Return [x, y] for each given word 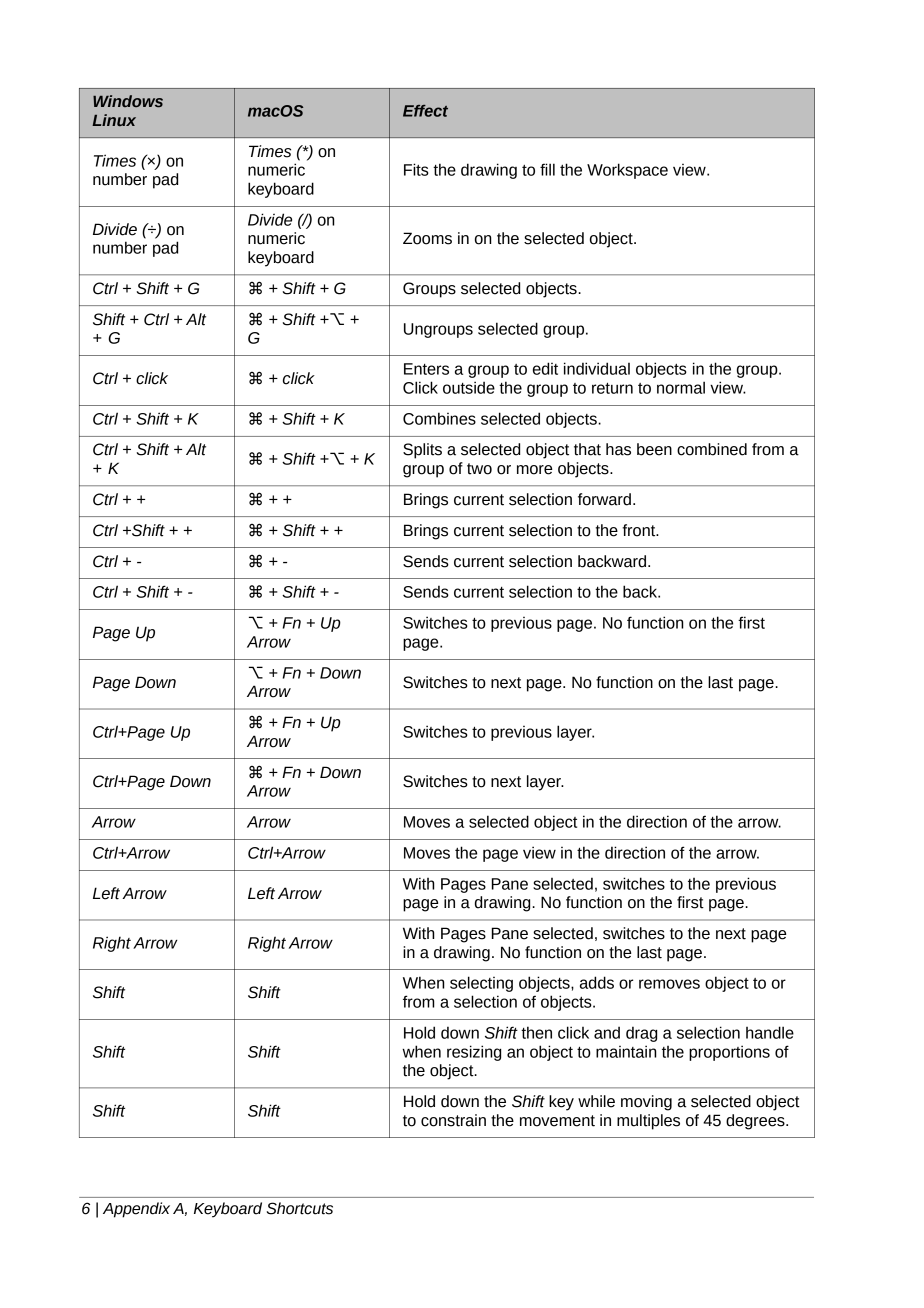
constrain [453, 1120]
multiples [648, 1122]
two [479, 469]
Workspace [627, 171]
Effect [425, 111]
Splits [422, 451]
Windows [128, 101]
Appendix [136, 1210]
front [640, 530]
